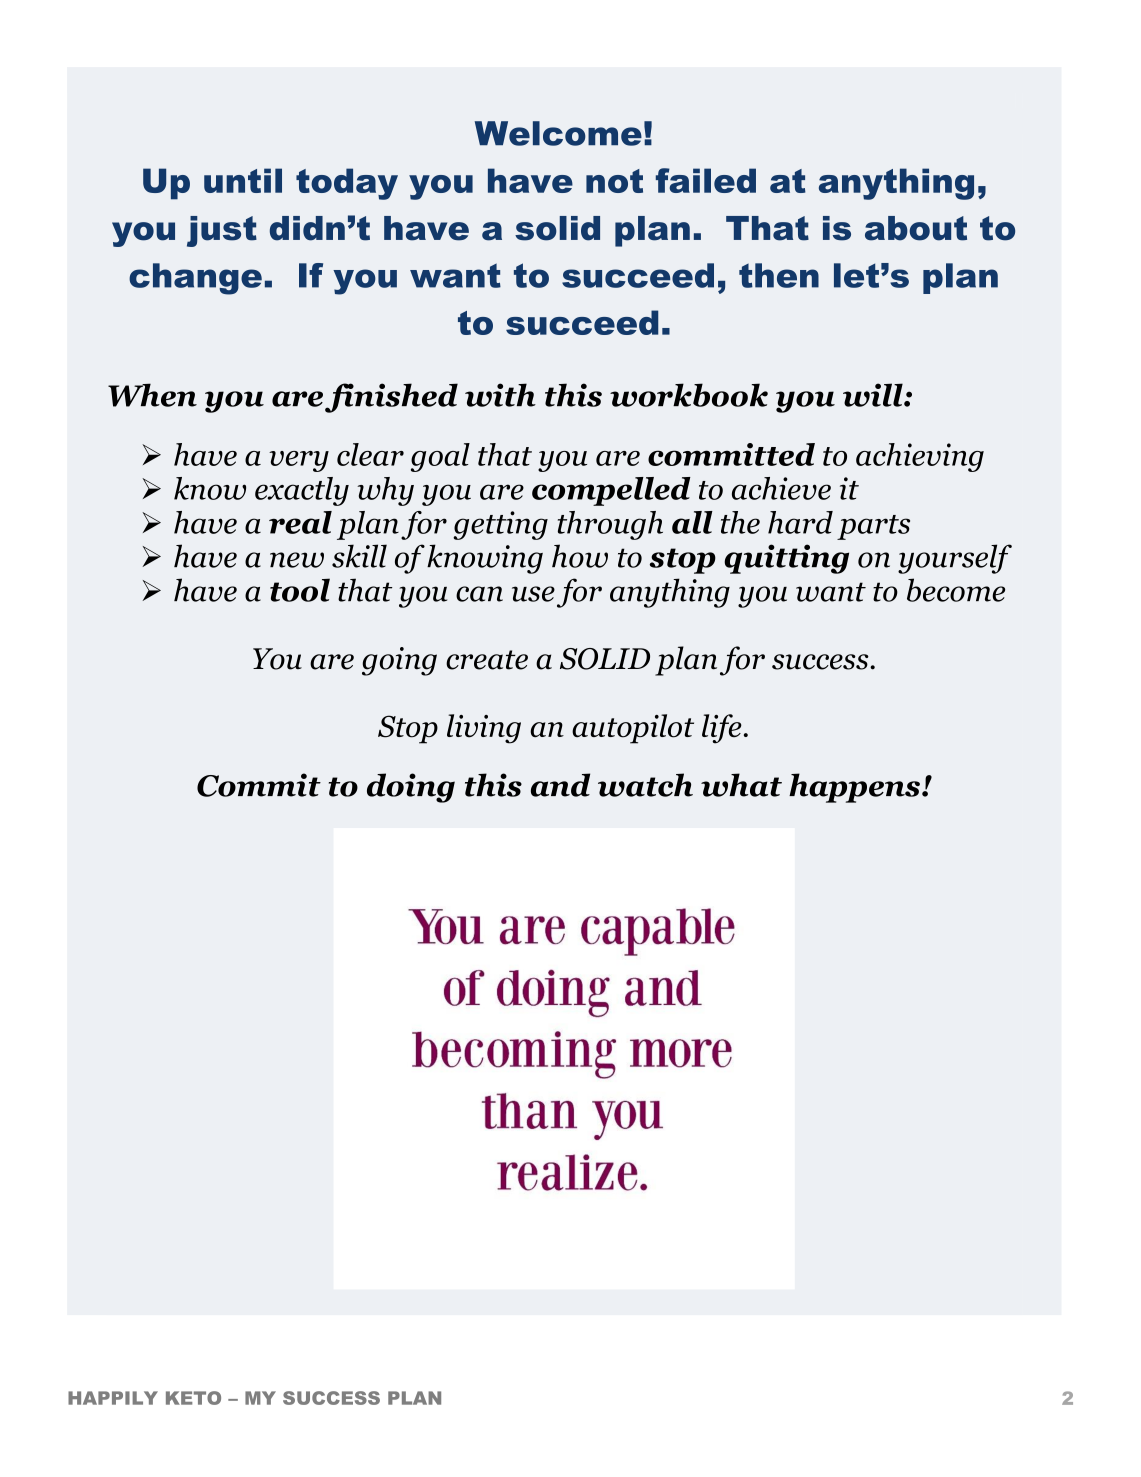 The width and height of the document is (1141, 1477). I want to click on what, so click(741, 785).
